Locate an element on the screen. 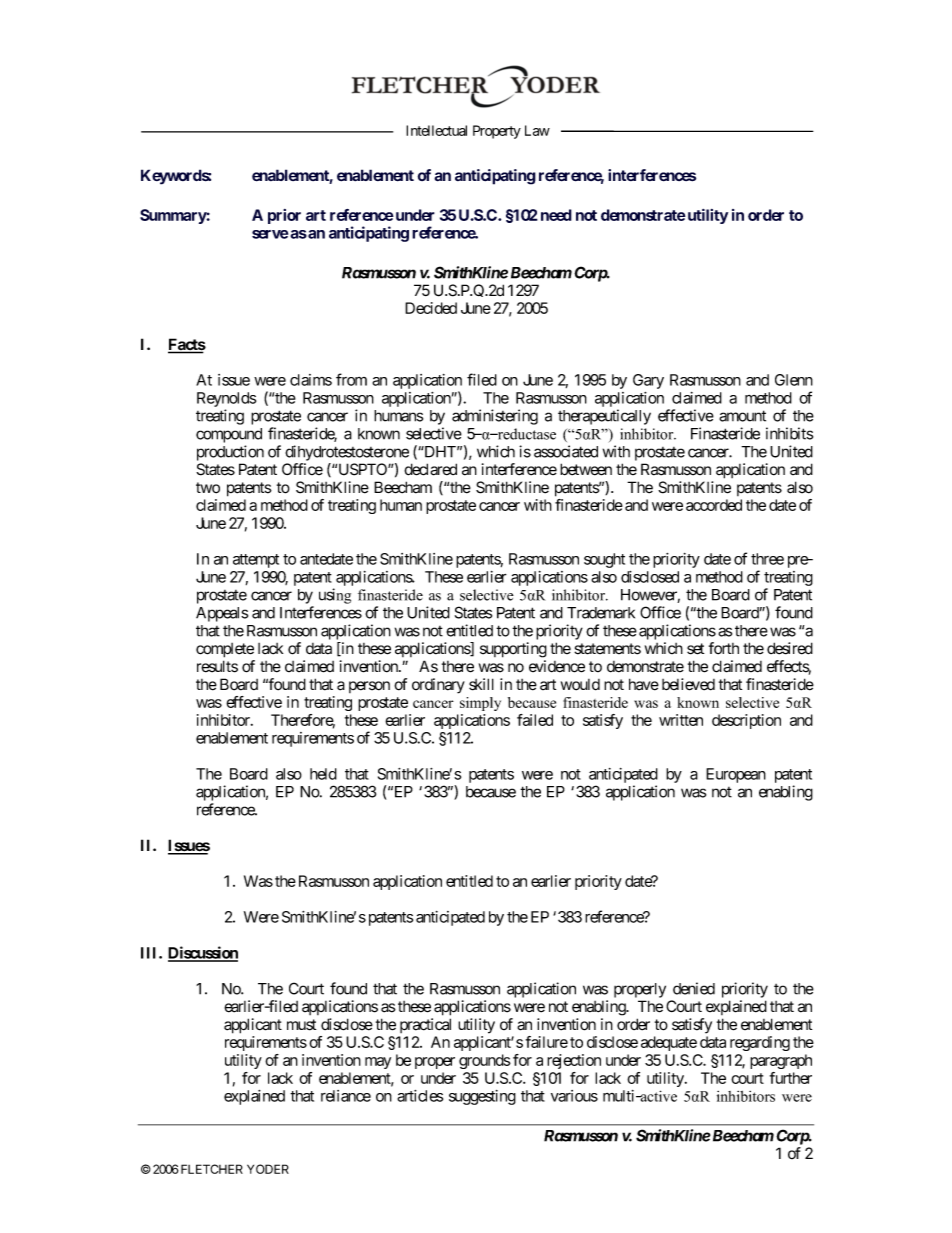  supporting is located at coordinates (513, 650).
